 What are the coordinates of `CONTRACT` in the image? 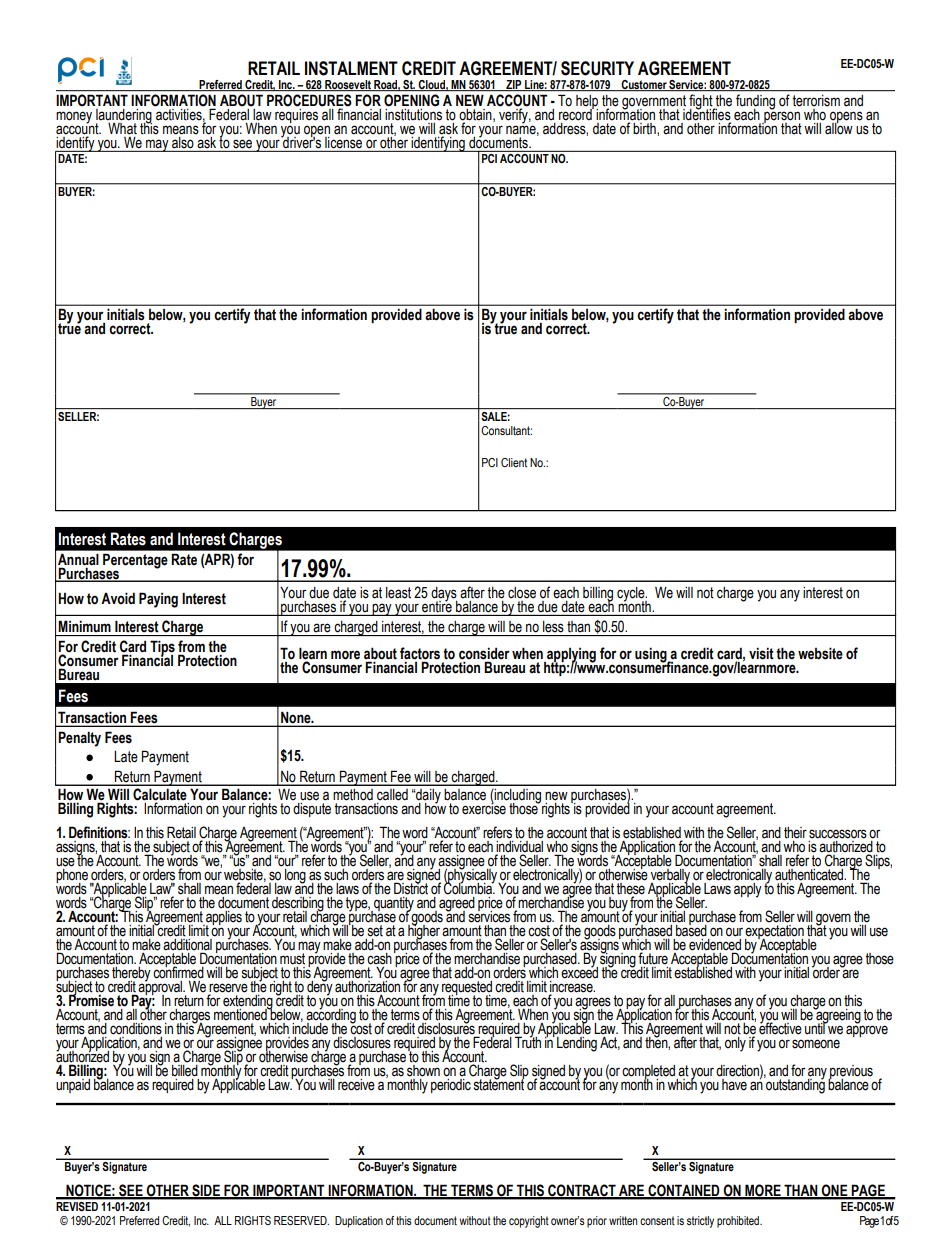 It's located at (582, 1191).
